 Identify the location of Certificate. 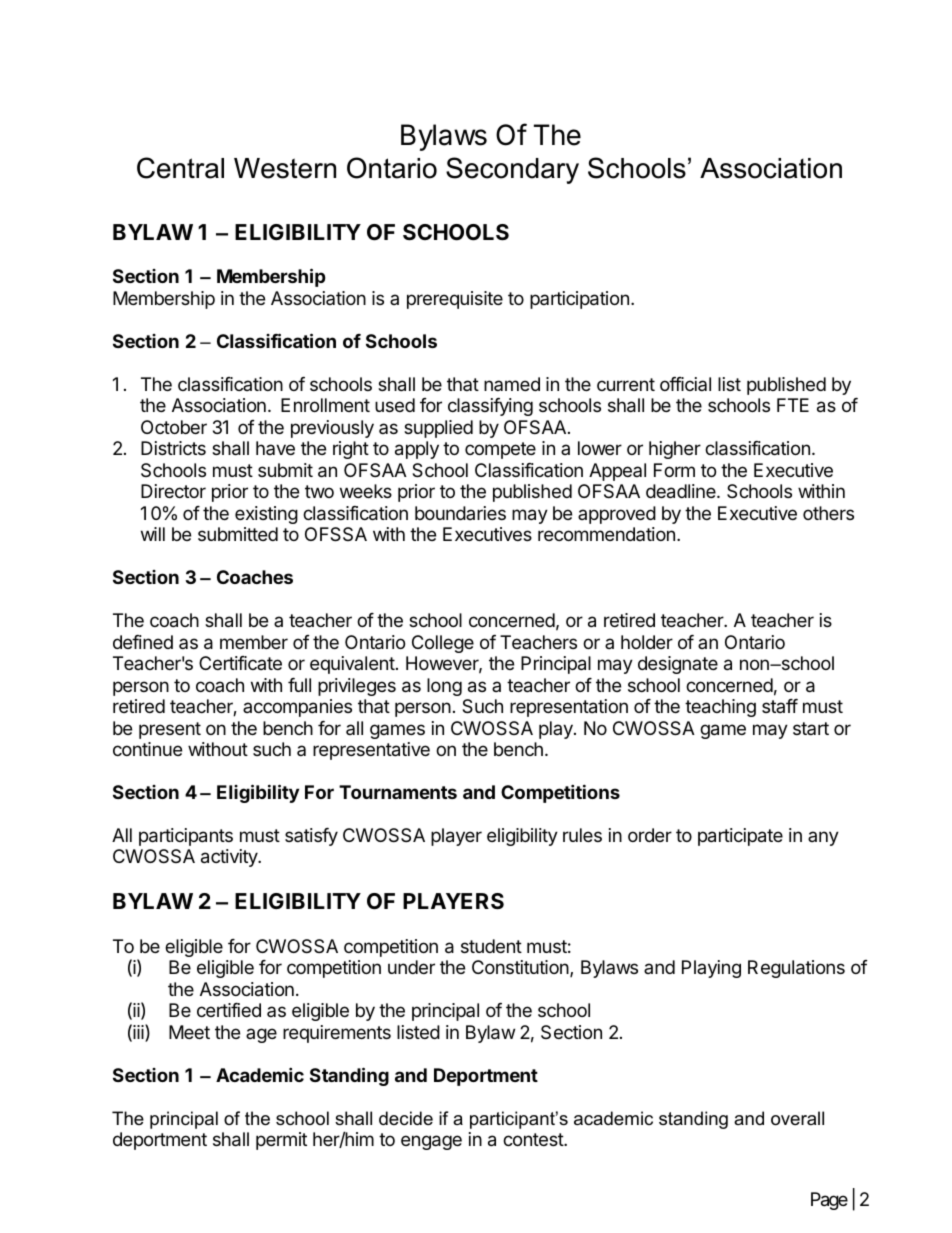
(240, 663).
